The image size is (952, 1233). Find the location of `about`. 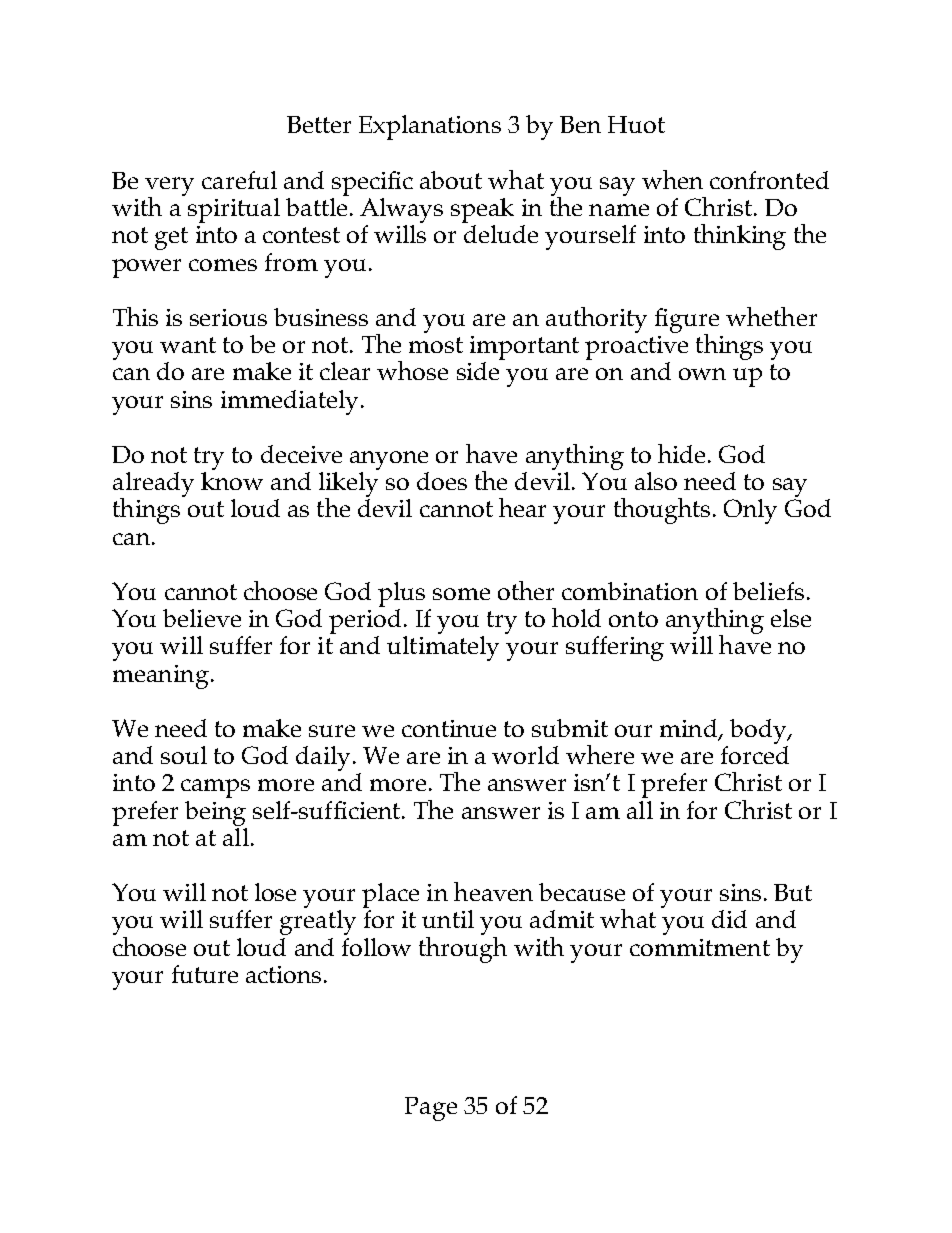

about is located at coordinates (451, 180).
